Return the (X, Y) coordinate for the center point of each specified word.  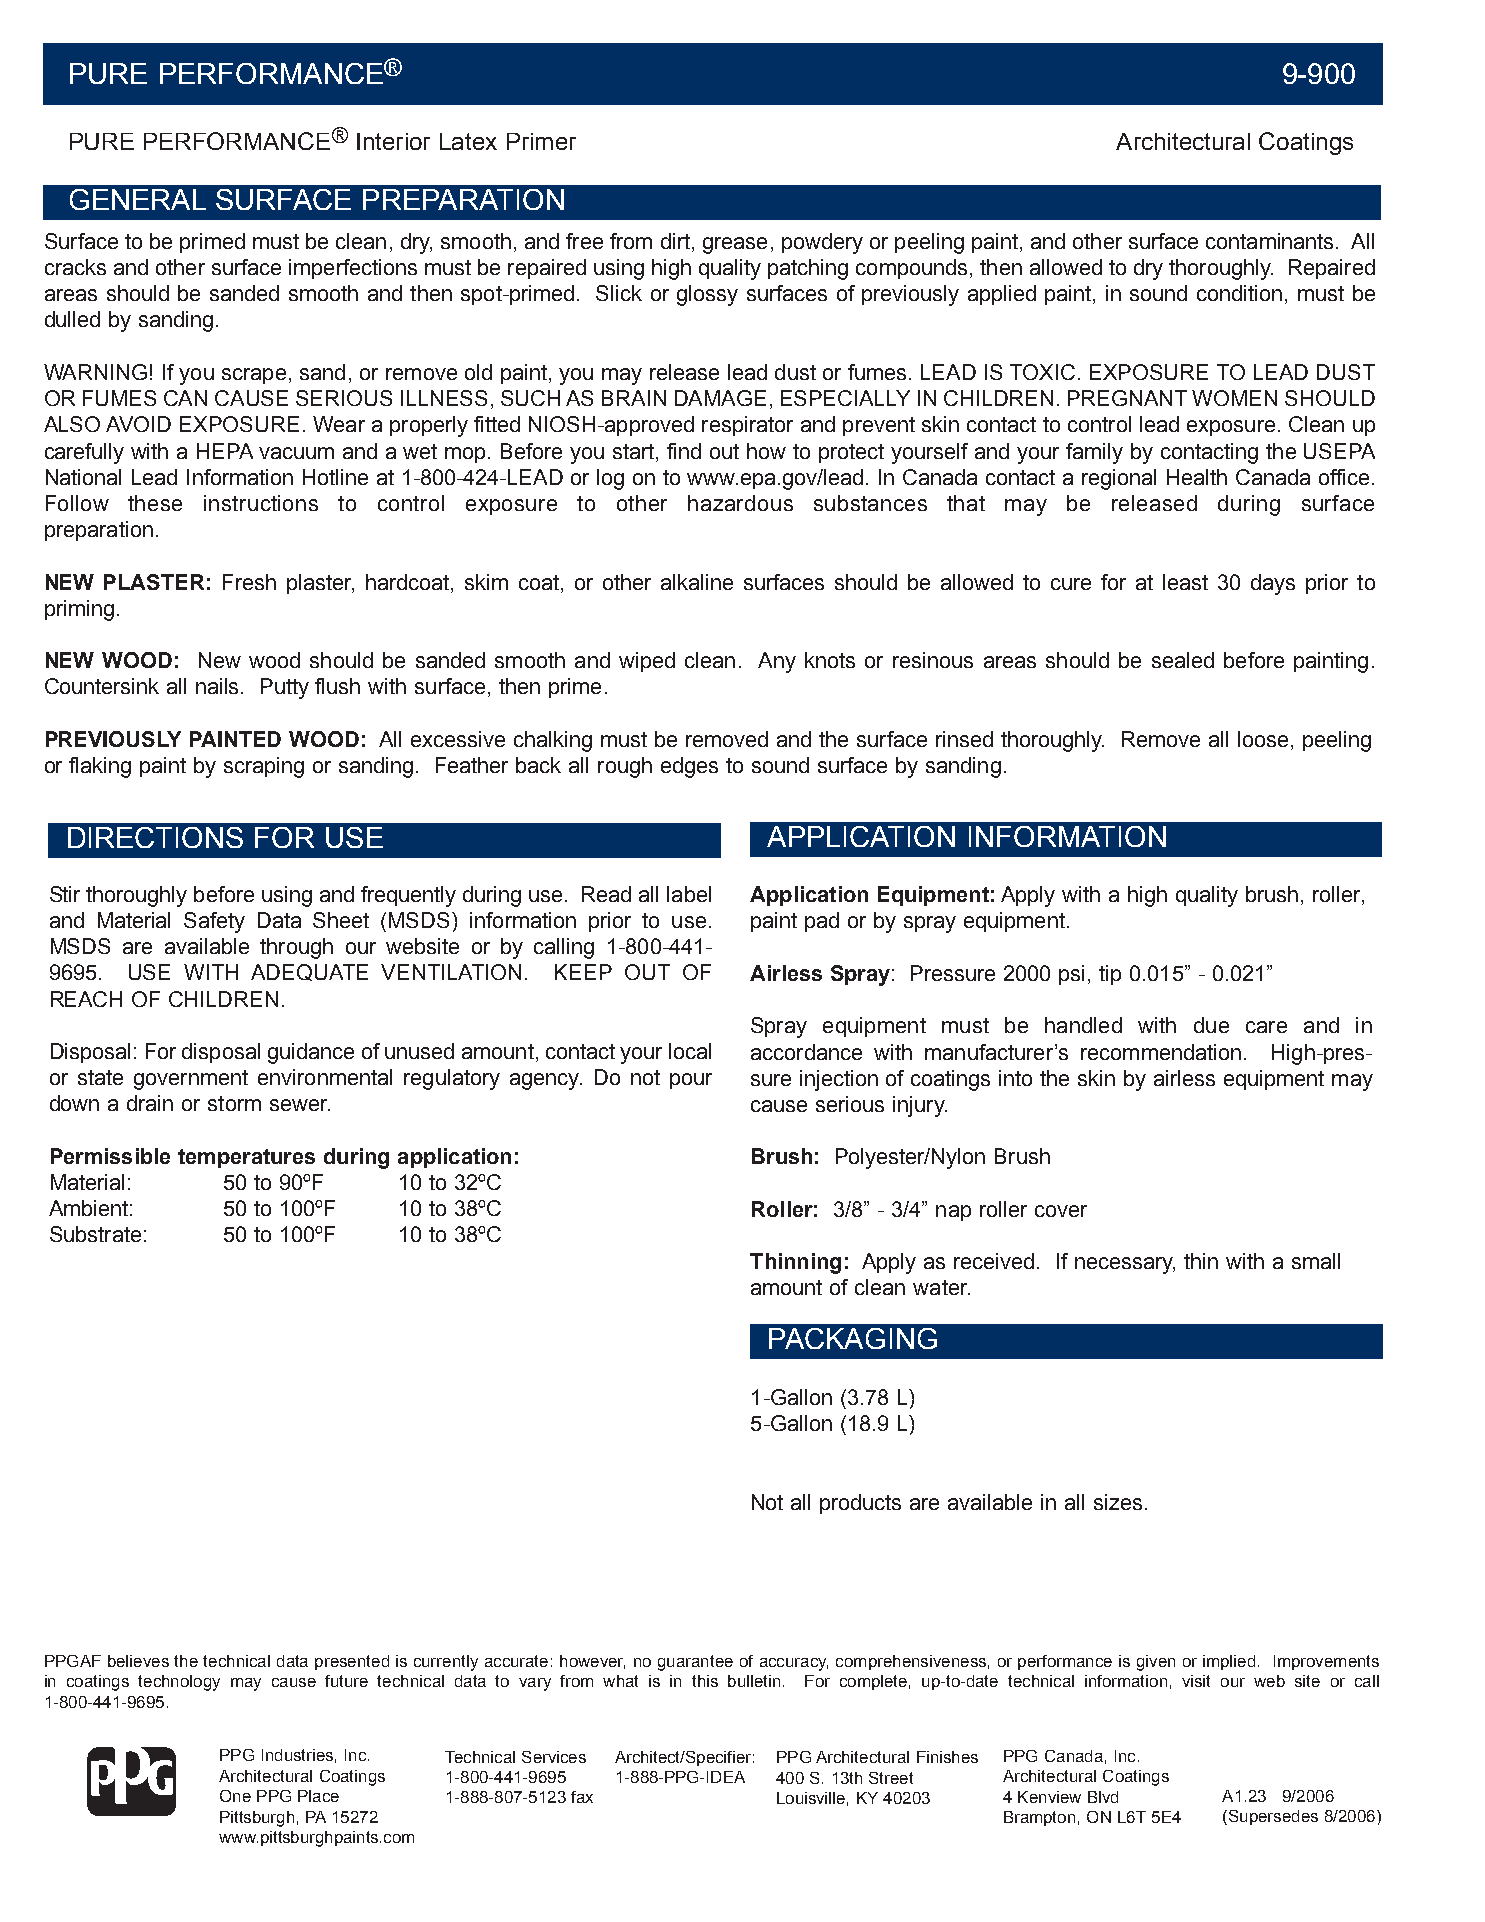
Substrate (95, 1234)
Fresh (249, 582)
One (235, 1796)
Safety (214, 922)
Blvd (1103, 1797)
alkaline (697, 582)
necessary (1125, 1265)
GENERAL (138, 199)
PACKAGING (853, 1338)
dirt (675, 241)
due (1211, 1025)
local (690, 1051)
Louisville (811, 1798)
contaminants (1269, 241)
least (1185, 582)
